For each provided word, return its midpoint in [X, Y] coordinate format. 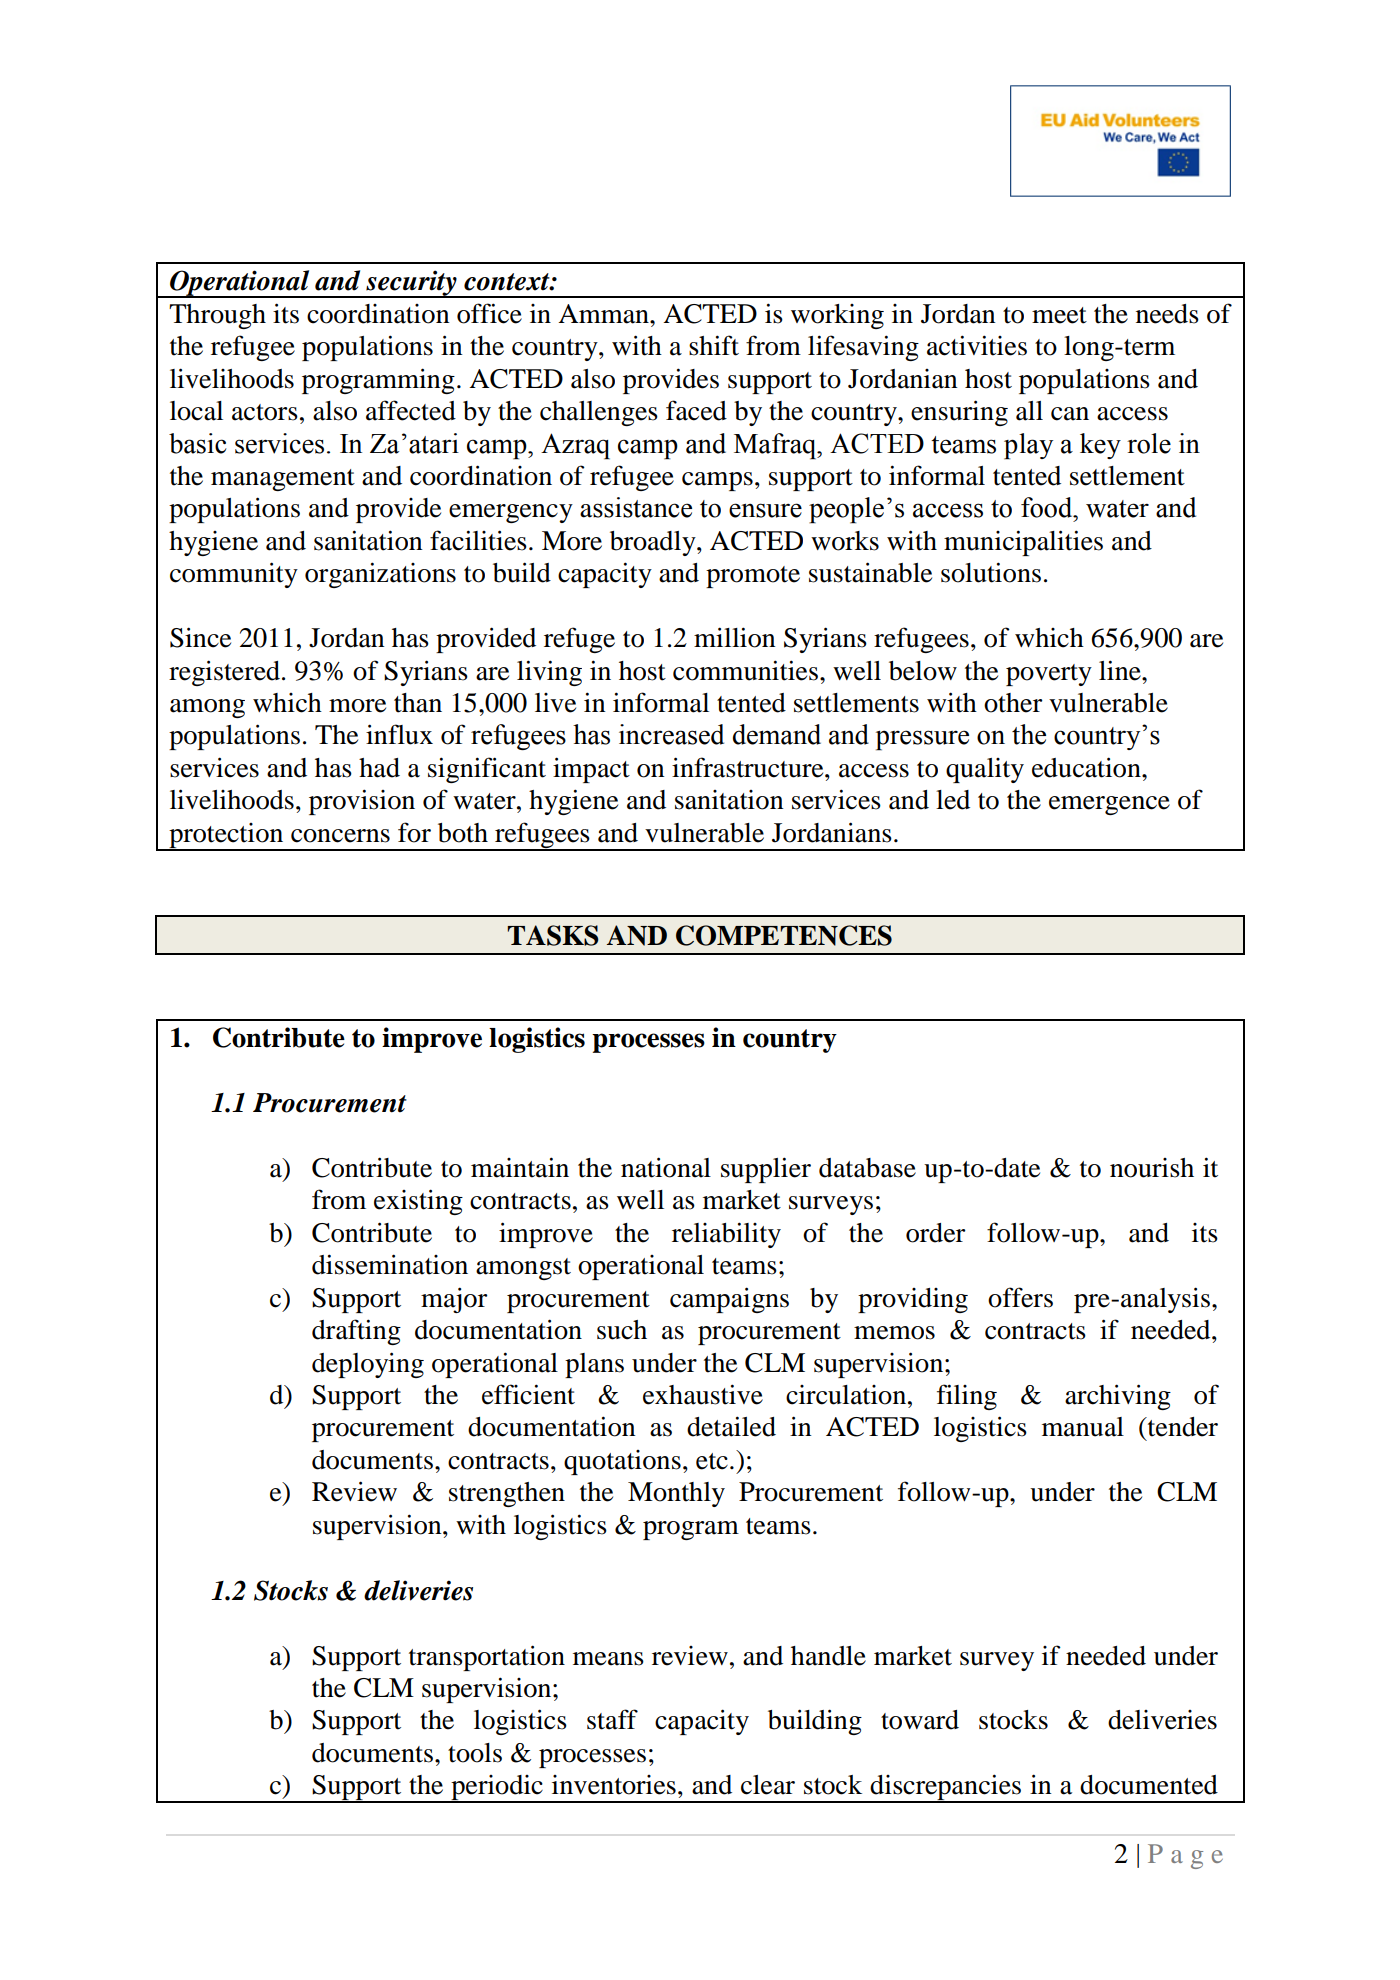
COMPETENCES [784, 935]
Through [217, 316]
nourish [1152, 1168]
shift [714, 345]
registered [224, 673]
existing [418, 1202]
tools [475, 1753]
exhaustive [703, 1394]
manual [1083, 1427]
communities [745, 670]
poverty [1049, 675]
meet [1059, 315]
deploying [368, 1365]
